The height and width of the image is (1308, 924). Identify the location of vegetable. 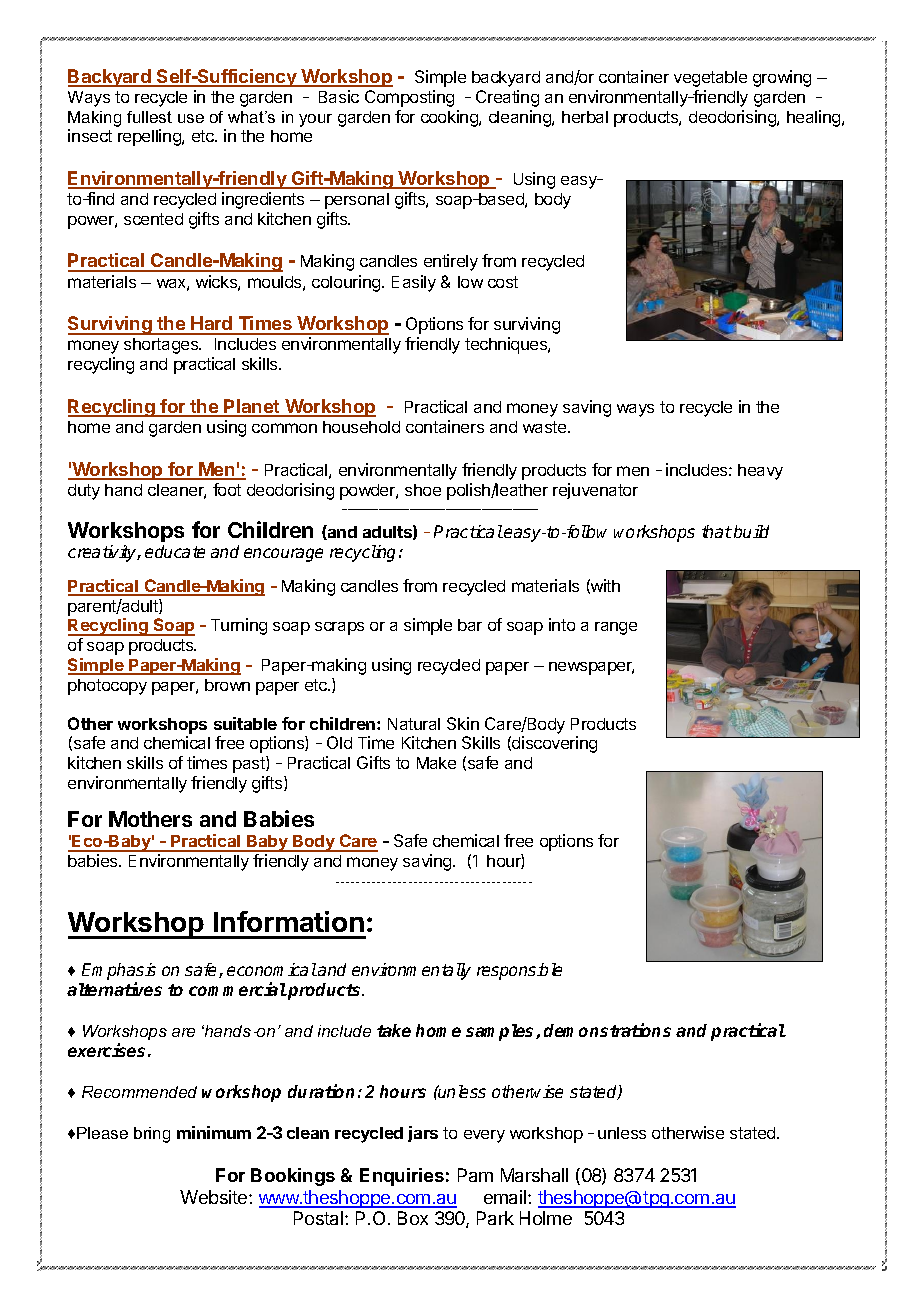
(710, 79).
